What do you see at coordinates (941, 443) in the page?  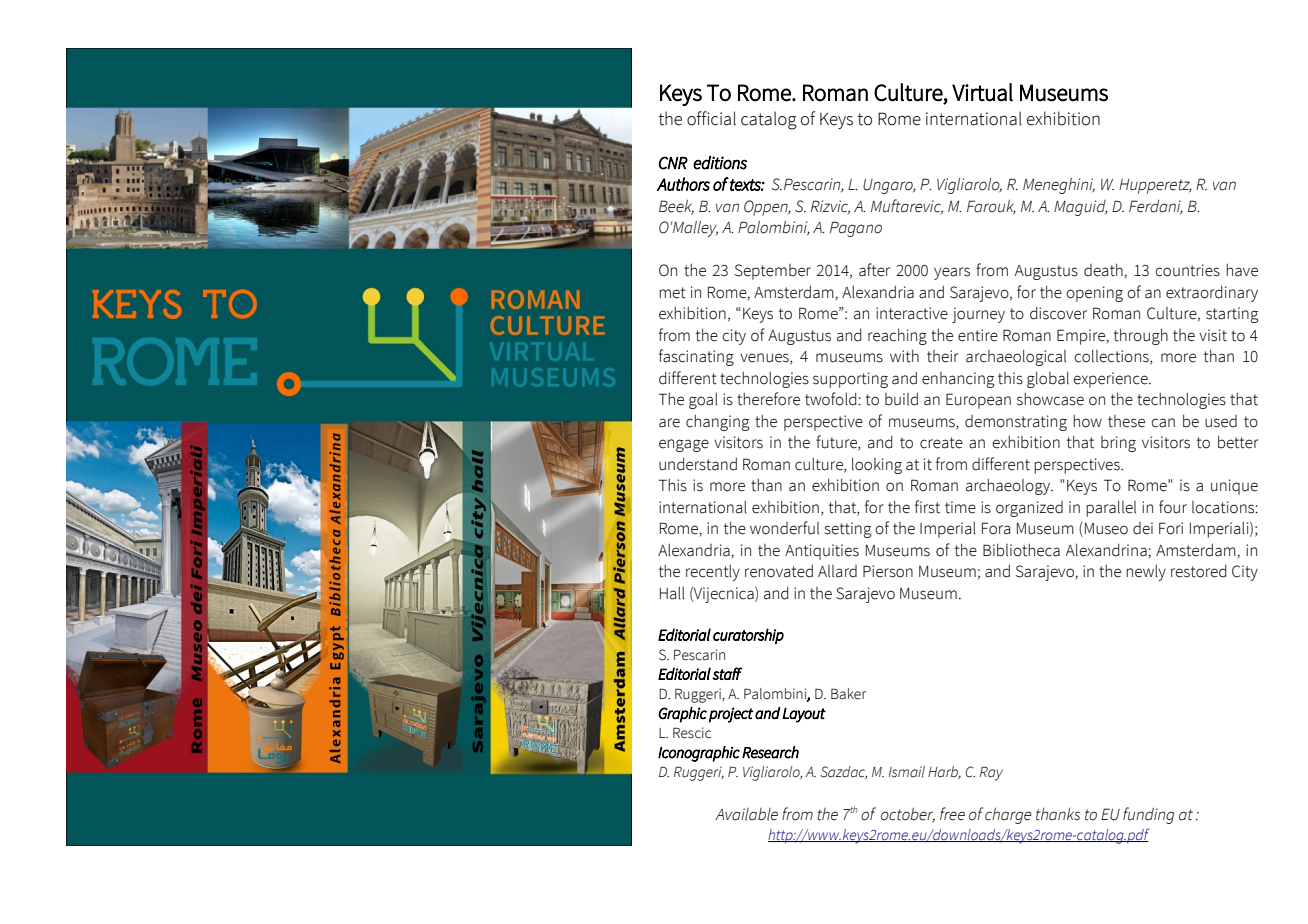 I see `create` at bounding box center [941, 443].
